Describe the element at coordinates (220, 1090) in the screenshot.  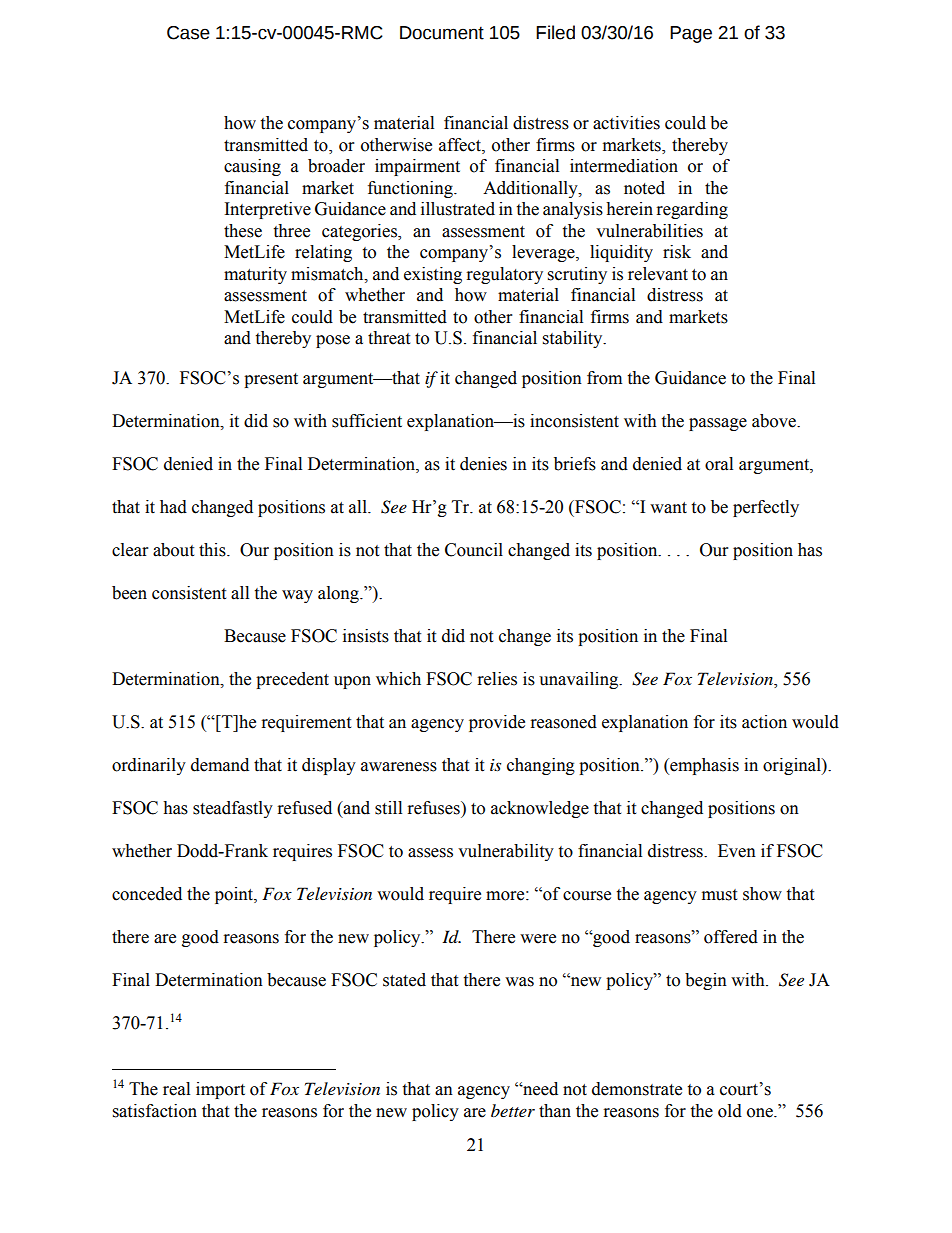
I see `import` at that location.
